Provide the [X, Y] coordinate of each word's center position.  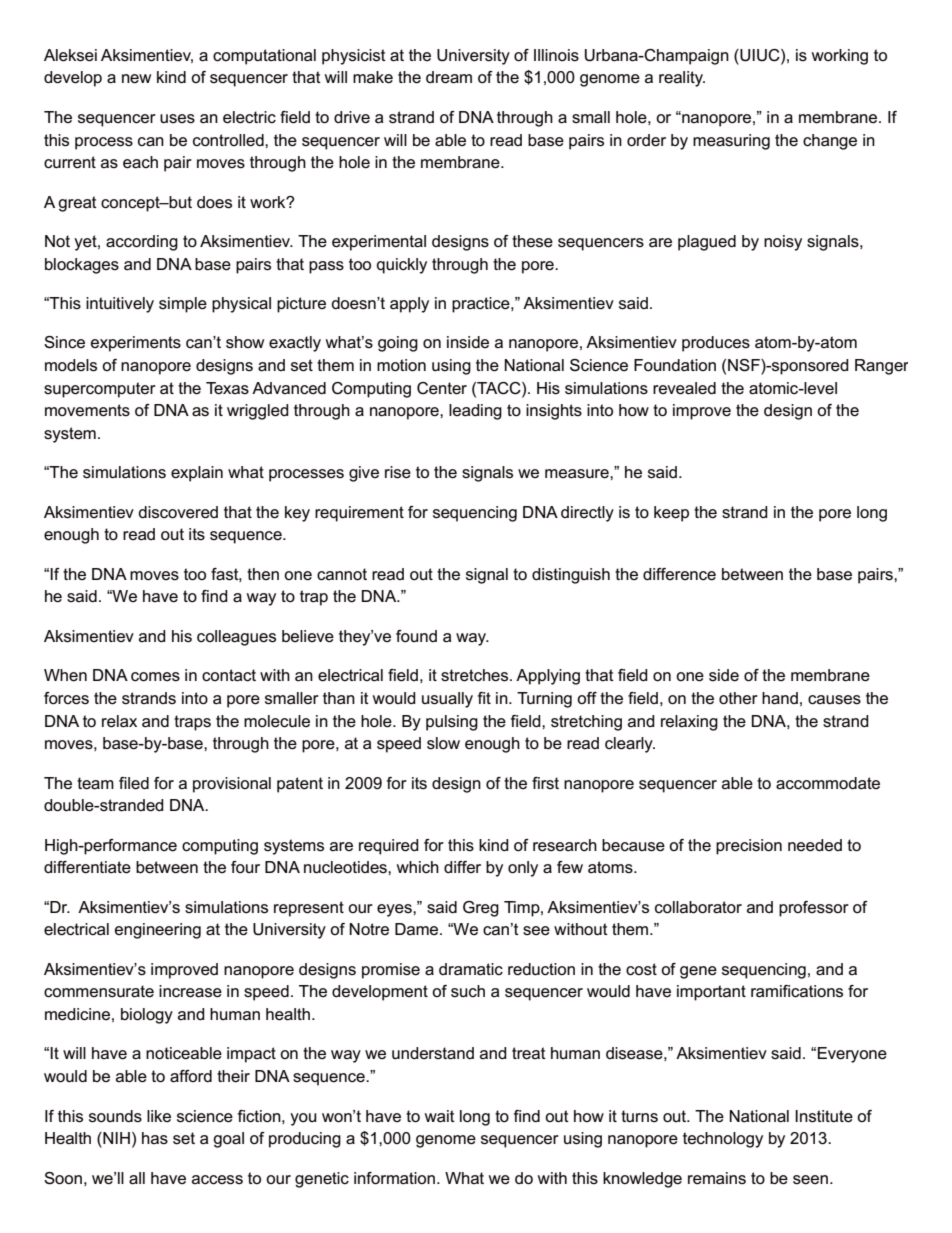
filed [134, 783]
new [136, 79]
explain [197, 474]
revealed [684, 388]
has [155, 1138]
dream [449, 77]
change [830, 142]
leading [475, 412]
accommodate [828, 783]
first [545, 783]
